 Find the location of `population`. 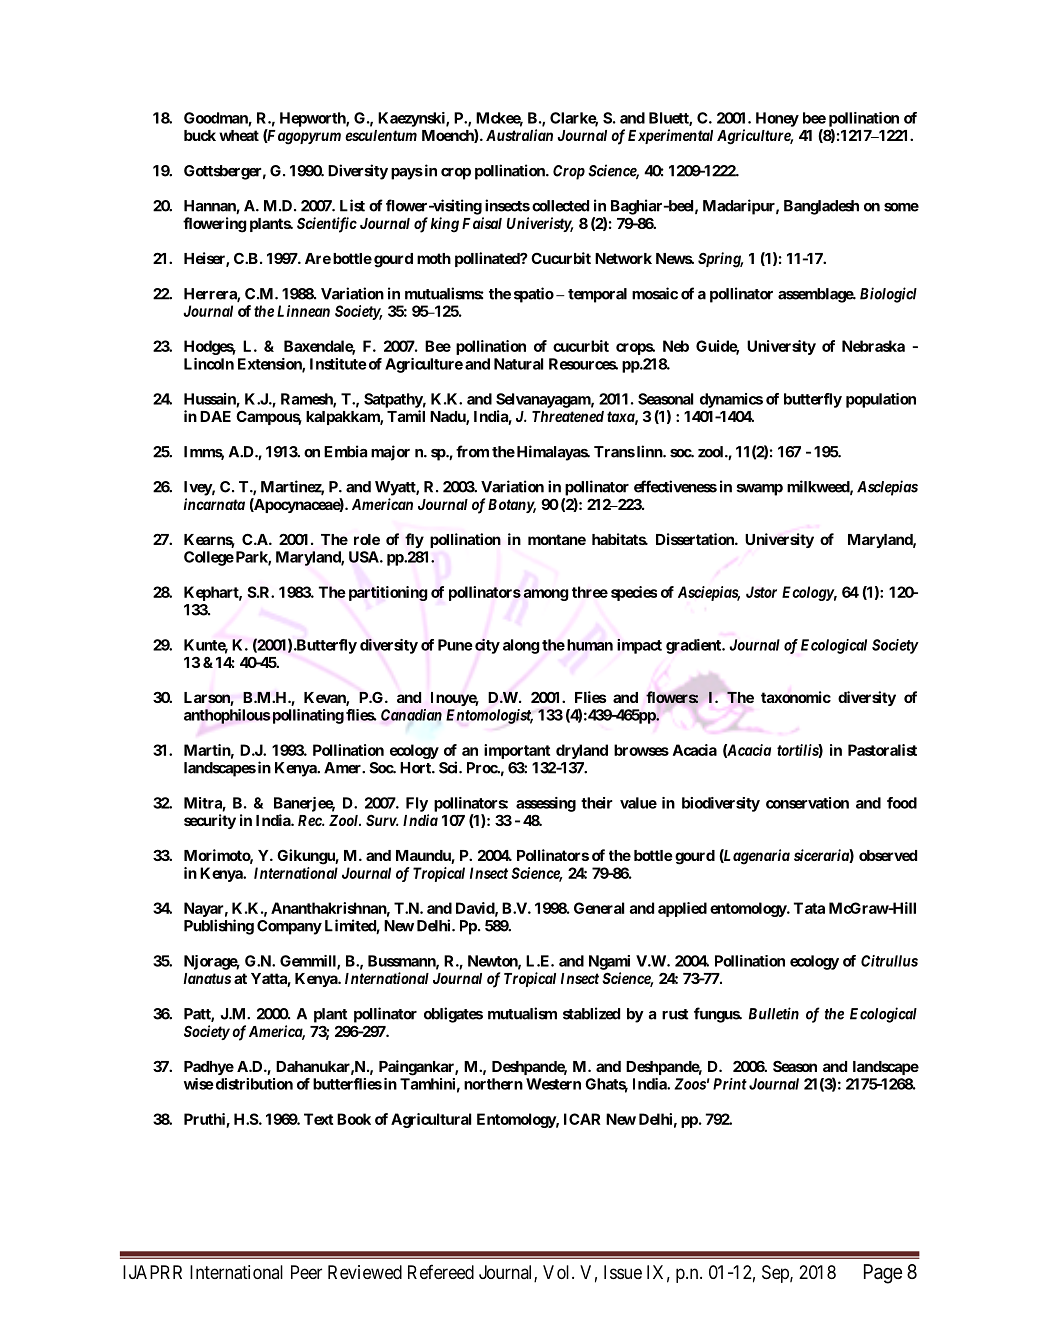

population is located at coordinates (881, 400).
